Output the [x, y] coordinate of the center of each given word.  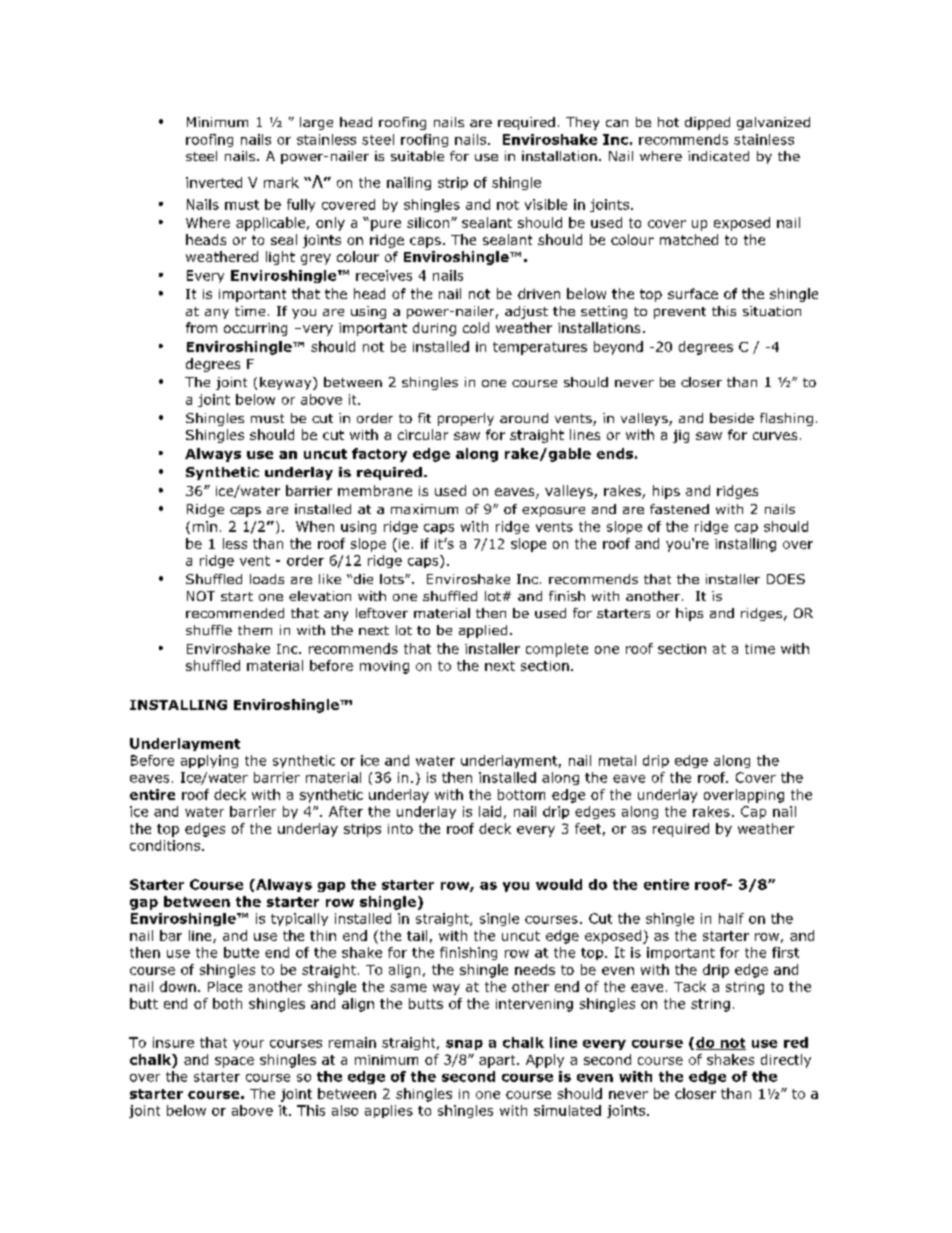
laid [490, 811]
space [234, 1062]
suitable [417, 156]
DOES [786, 579]
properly [466, 419]
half [731, 918]
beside [732, 418]
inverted [214, 182]
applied [483, 631]
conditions [165, 845]
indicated [718, 156]
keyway [287, 383]
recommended [235, 613]
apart [498, 1061]
